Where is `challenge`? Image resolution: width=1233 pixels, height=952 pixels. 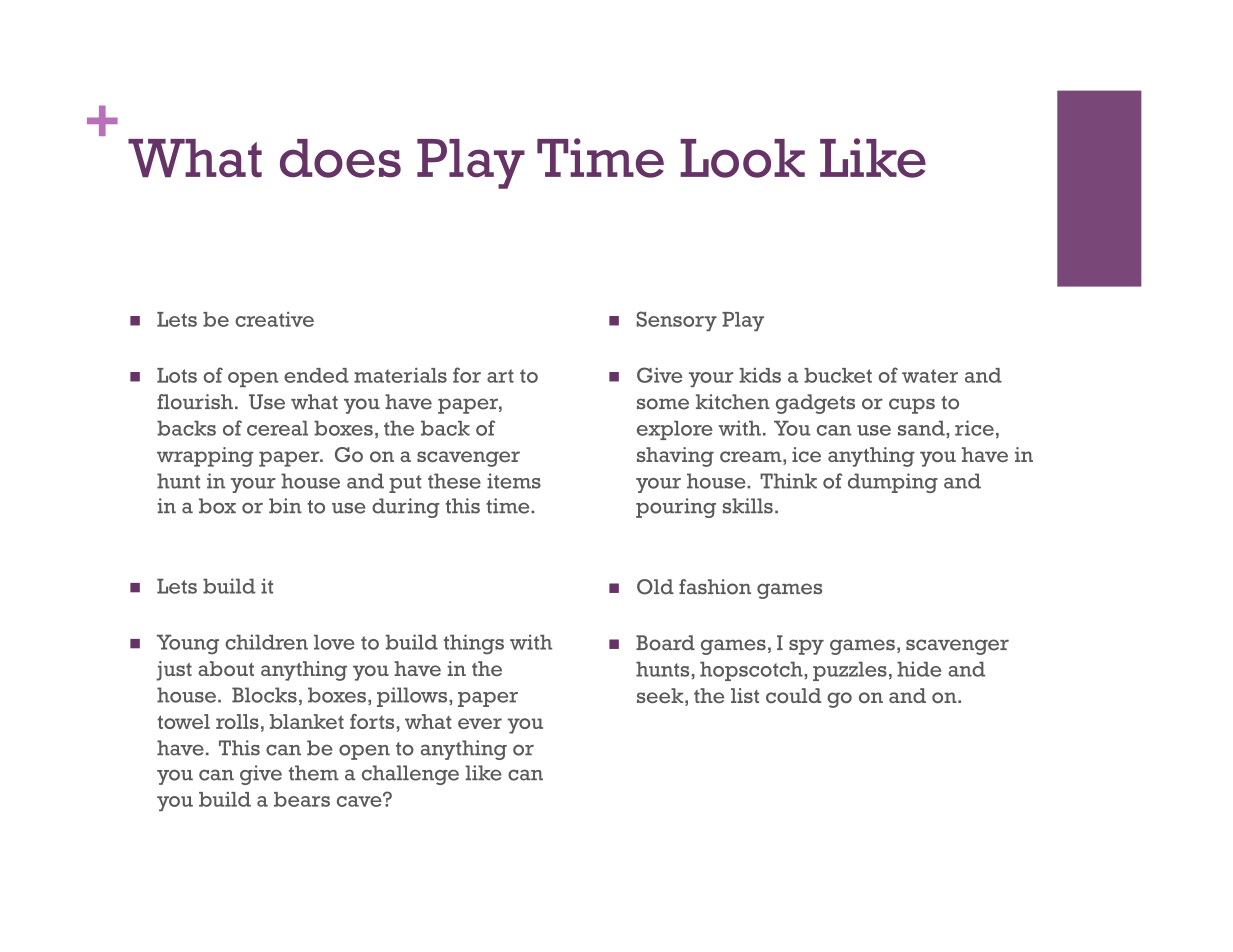
challenge is located at coordinates (410, 775).
